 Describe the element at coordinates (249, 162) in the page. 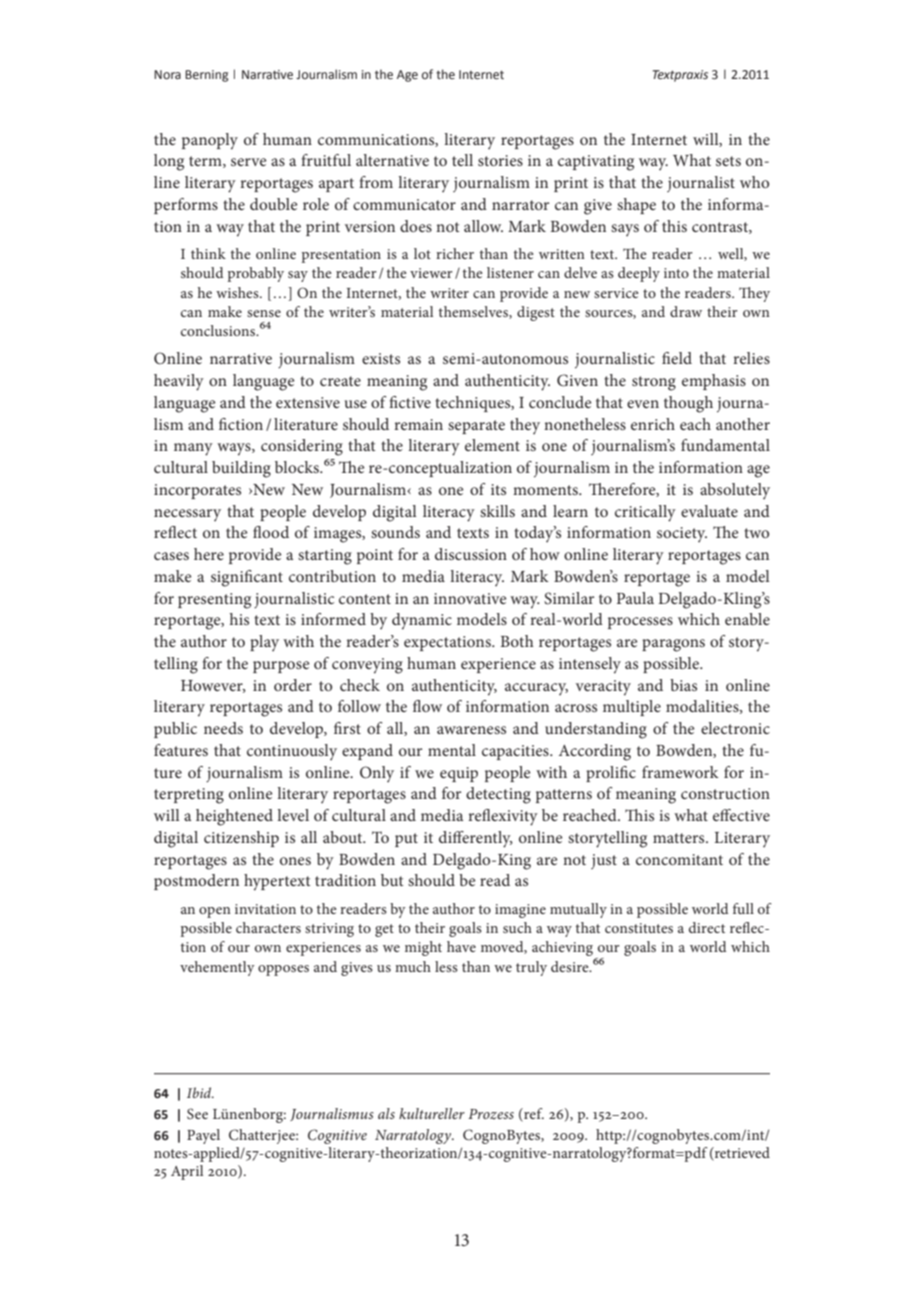

I see `serve` at that location.
